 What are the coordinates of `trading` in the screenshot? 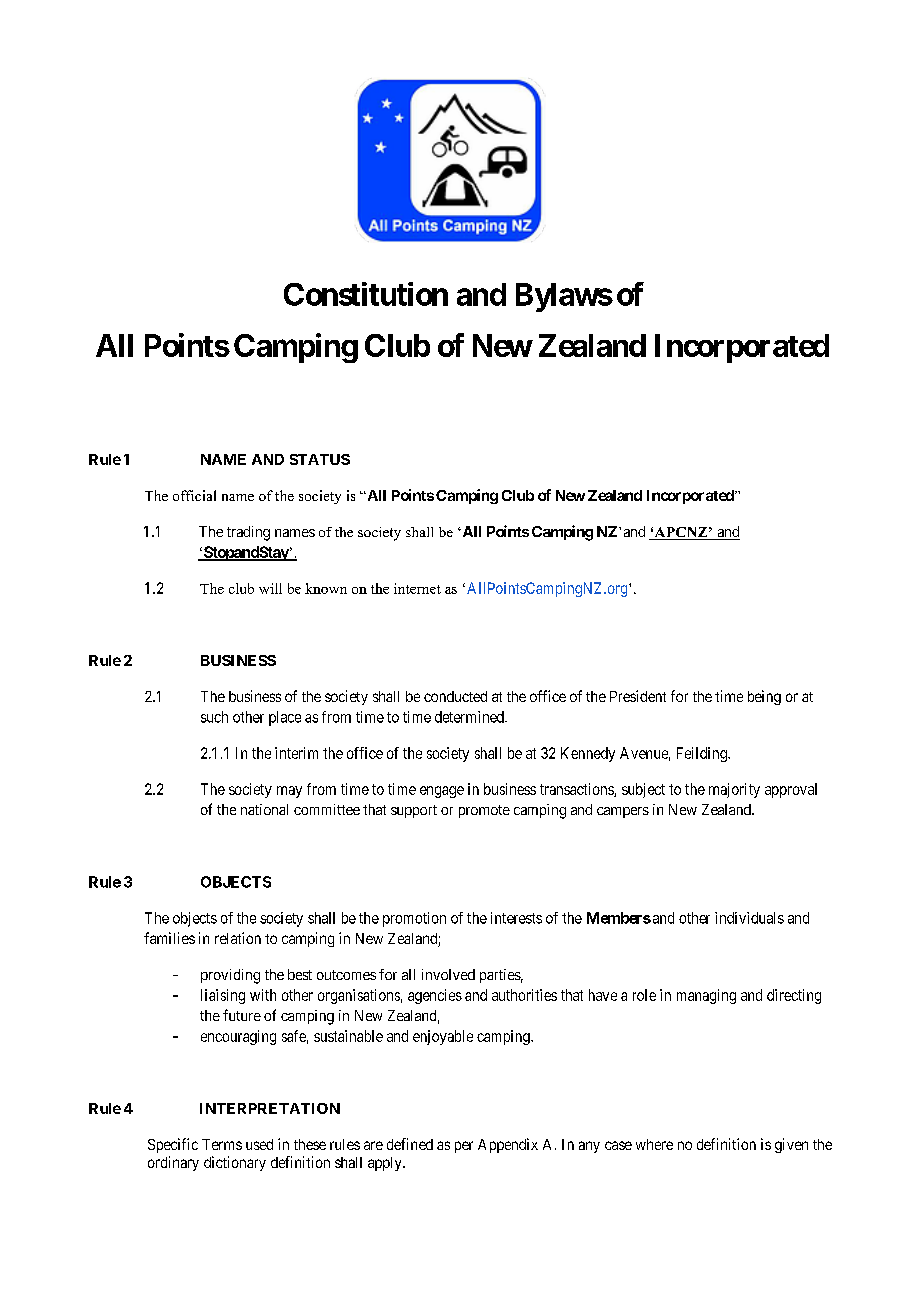 It's located at (248, 533).
